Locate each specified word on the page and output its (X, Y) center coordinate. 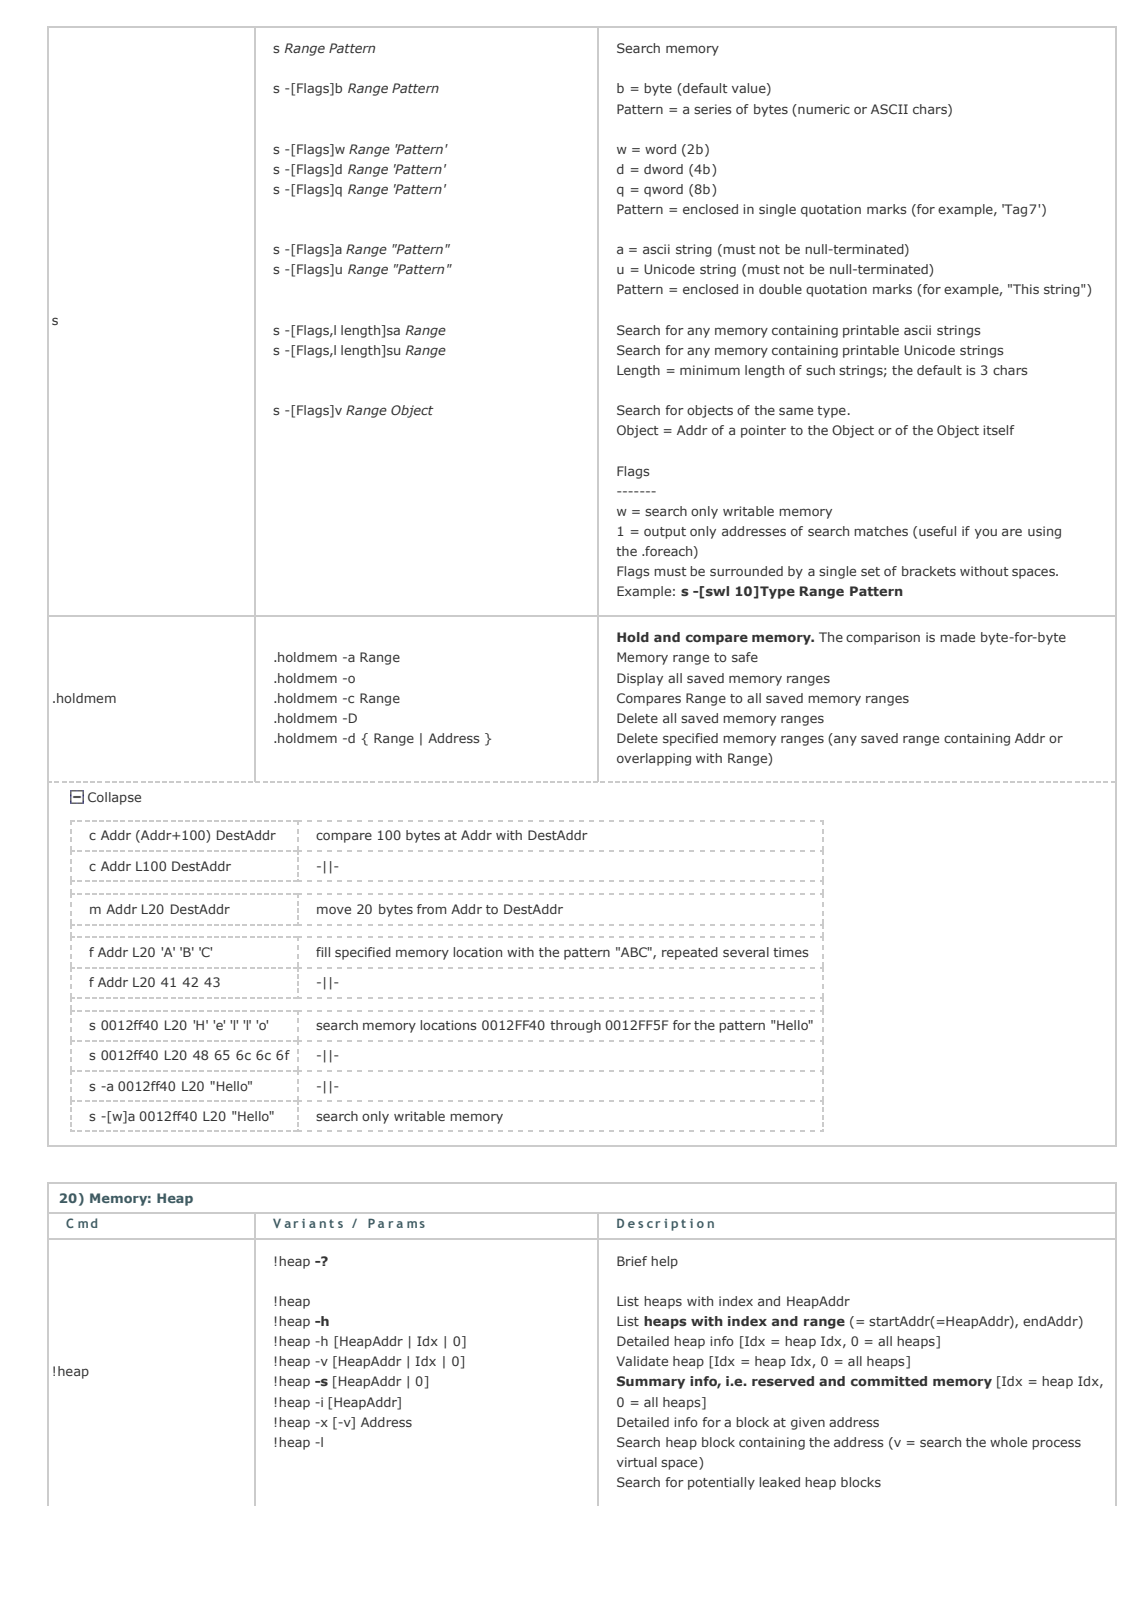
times (790, 952)
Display (640, 679)
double (780, 289)
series (712, 109)
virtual (637, 1462)
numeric (823, 109)
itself (999, 430)
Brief (632, 1261)
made (957, 637)
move (334, 910)
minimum (710, 370)
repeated (690, 953)
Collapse (114, 798)
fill (323, 952)
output (665, 533)
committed (889, 1381)
